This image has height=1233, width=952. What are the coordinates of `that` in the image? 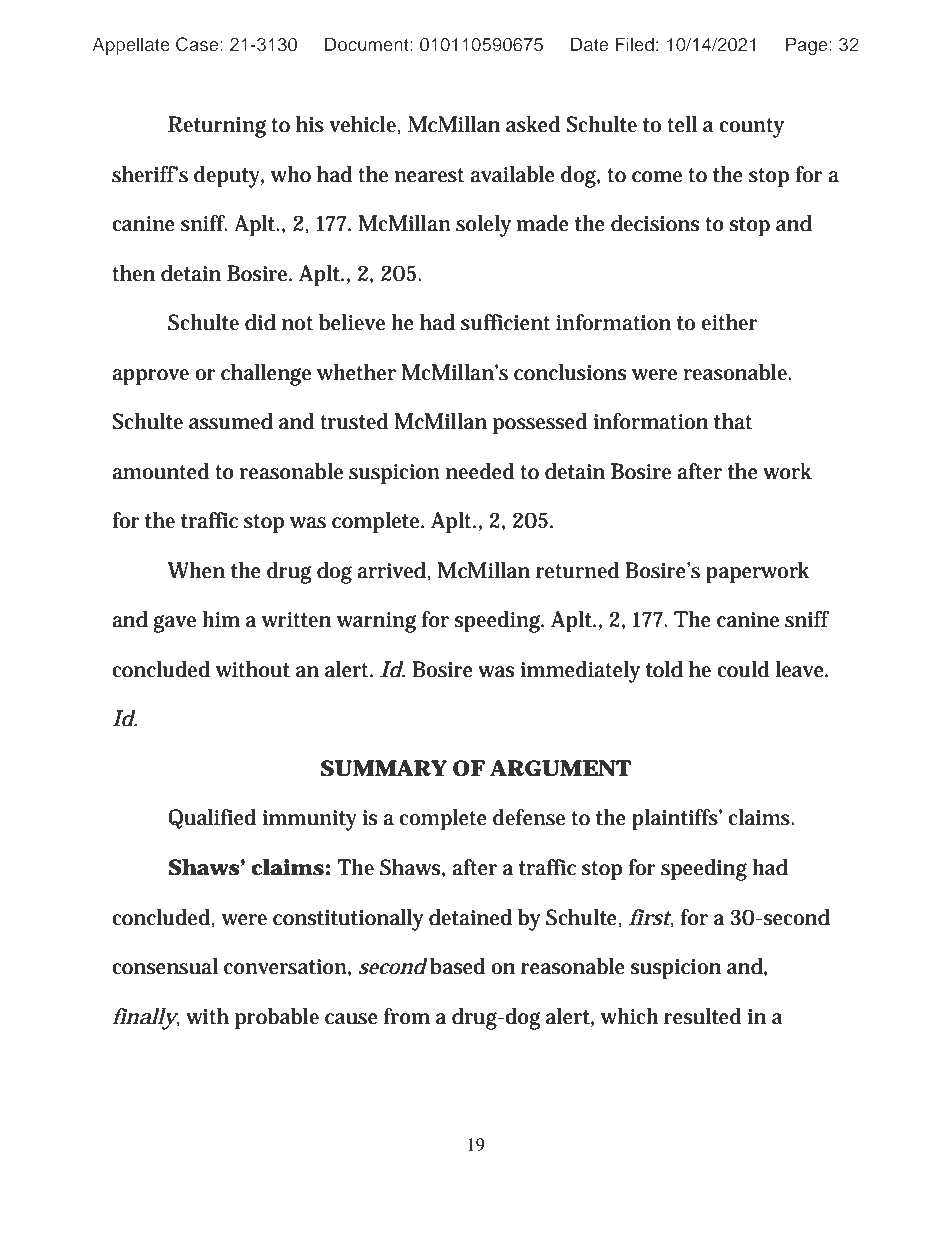 It's located at (733, 421).
